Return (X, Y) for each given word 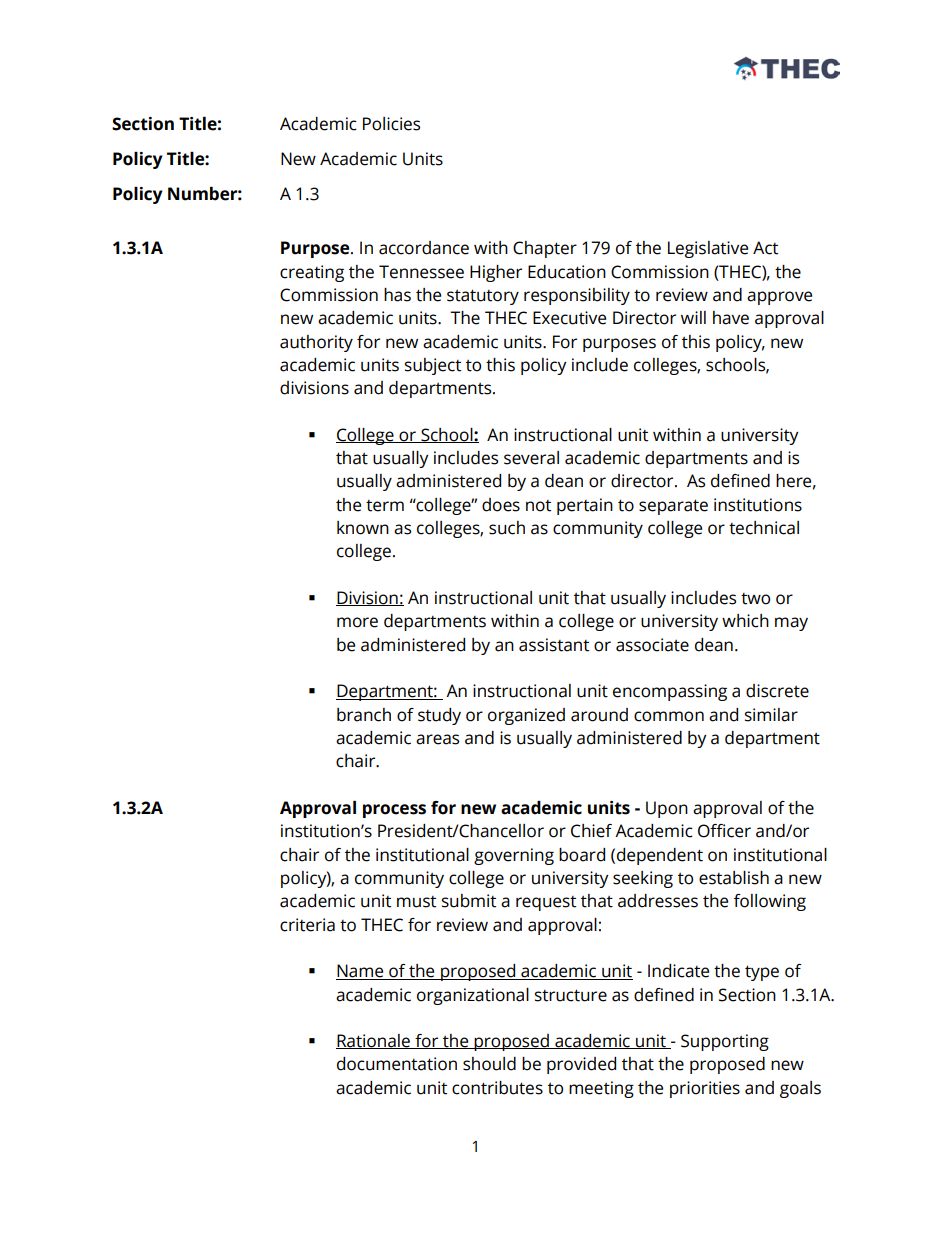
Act (765, 248)
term (385, 506)
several (531, 458)
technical (764, 528)
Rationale (374, 1041)
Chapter (545, 249)
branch (364, 715)
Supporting (725, 1042)
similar (771, 715)
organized (526, 716)
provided (581, 1065)
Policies (391, 124)
